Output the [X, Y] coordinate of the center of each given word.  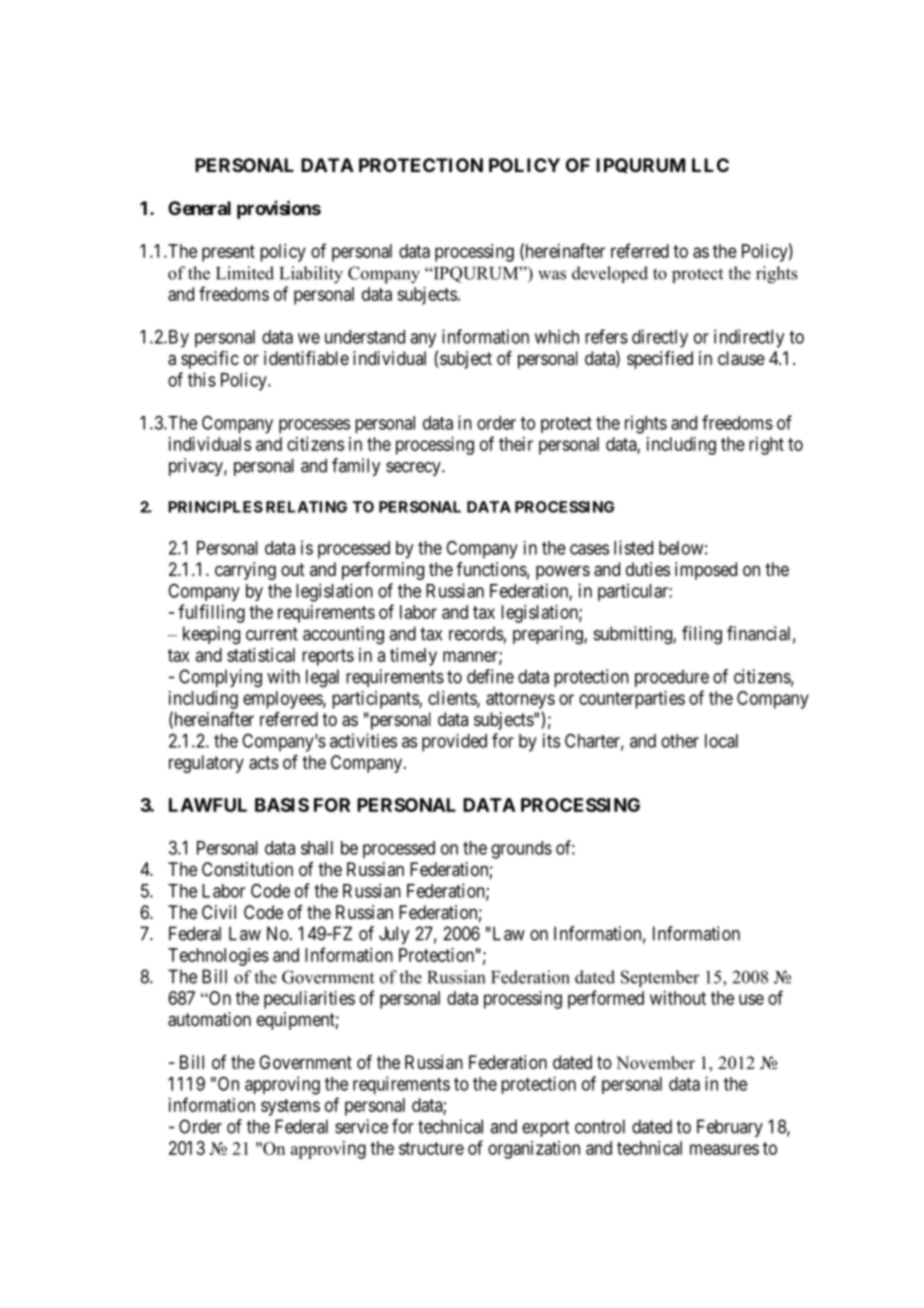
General [199, 208]
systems [290, 1107]
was [552, 275]
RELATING [306, 507]
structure [431, 1148]
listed [633, 547]
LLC [710, 165]
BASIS [282, 805]
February [730, 1128]
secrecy [414, 469]
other [680, 741]
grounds [521, 850]
